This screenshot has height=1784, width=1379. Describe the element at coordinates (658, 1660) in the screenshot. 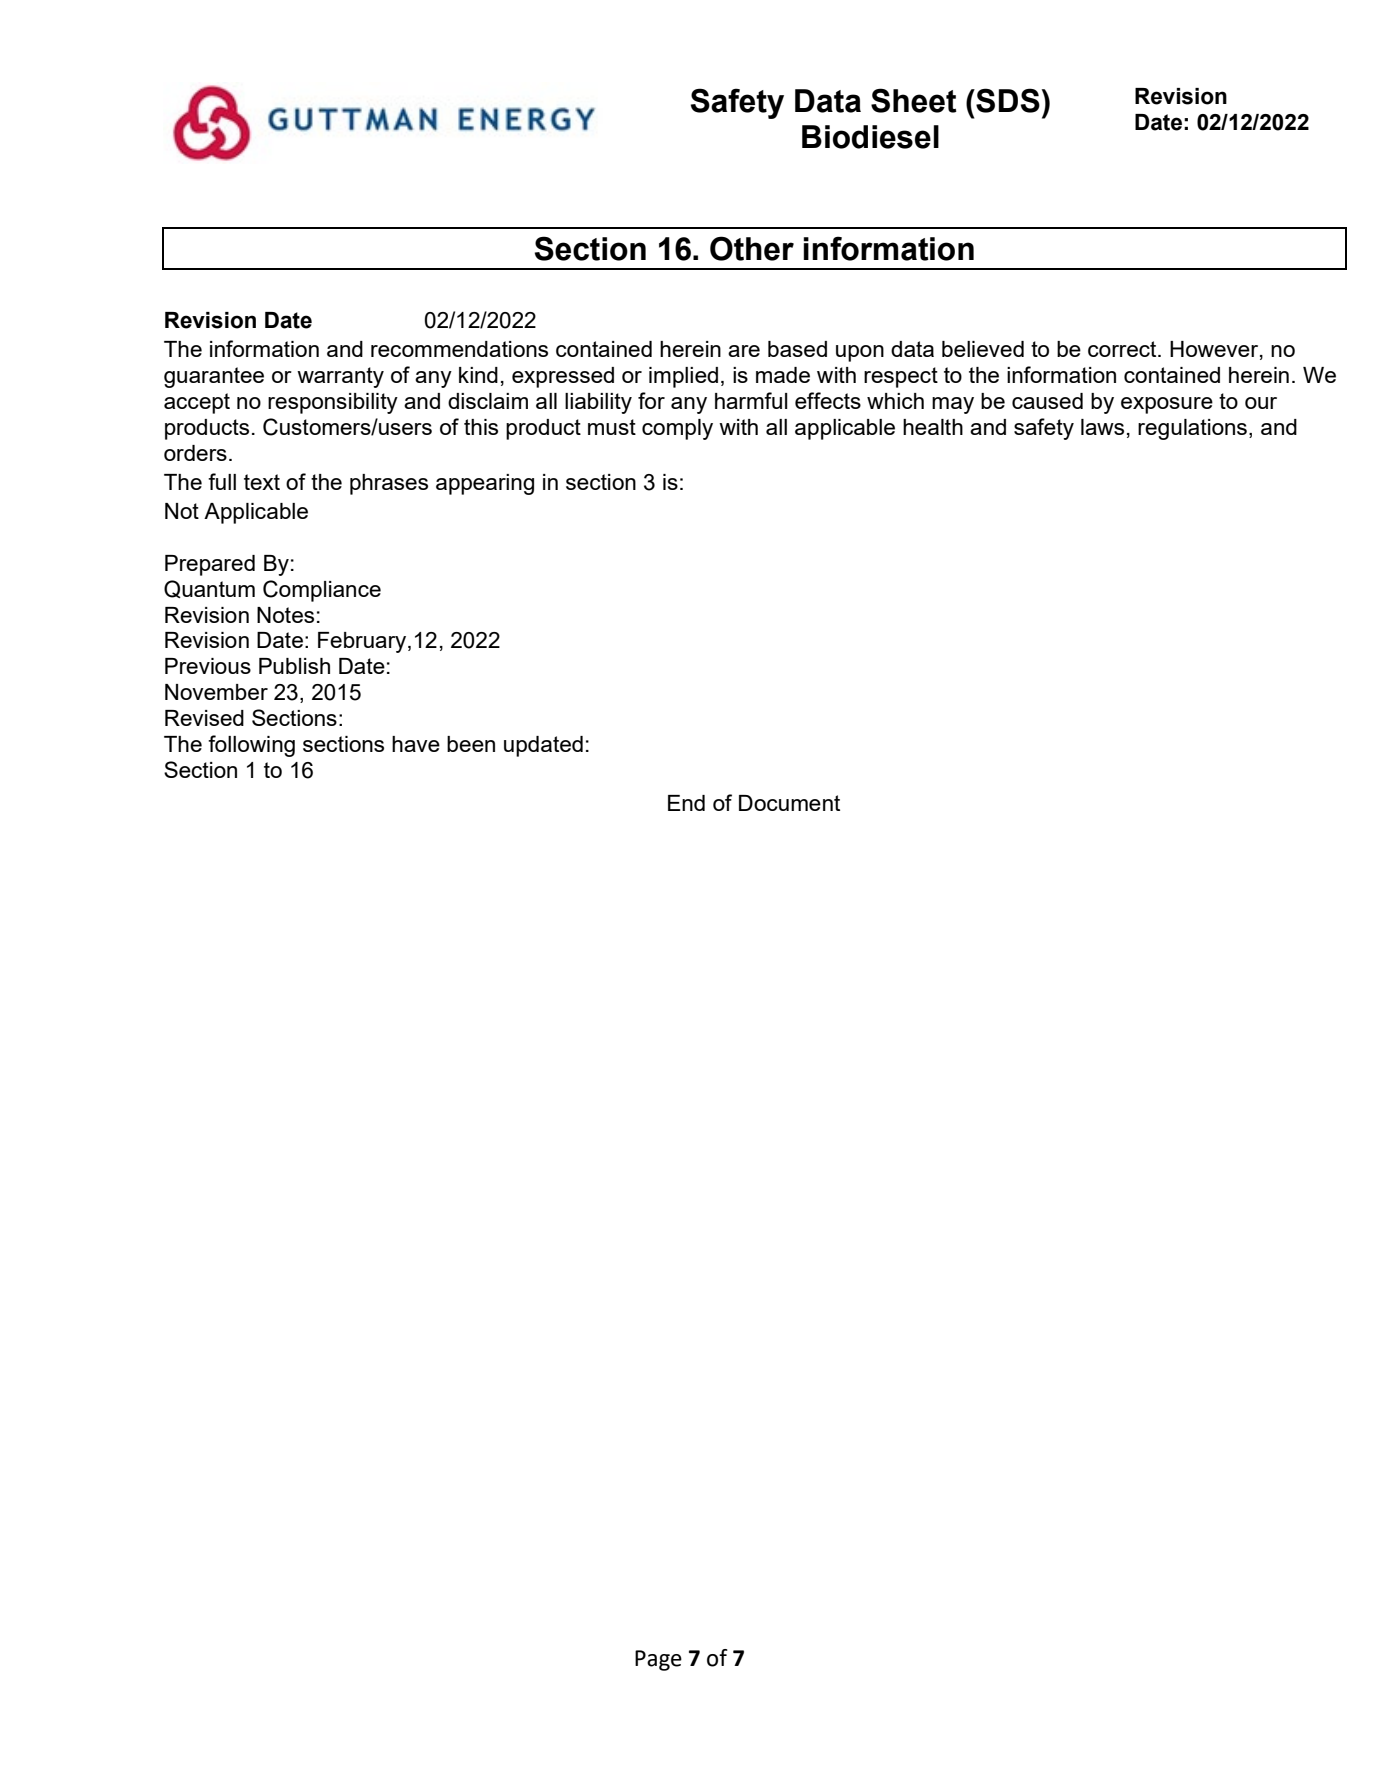

I see `Page` at that location.
